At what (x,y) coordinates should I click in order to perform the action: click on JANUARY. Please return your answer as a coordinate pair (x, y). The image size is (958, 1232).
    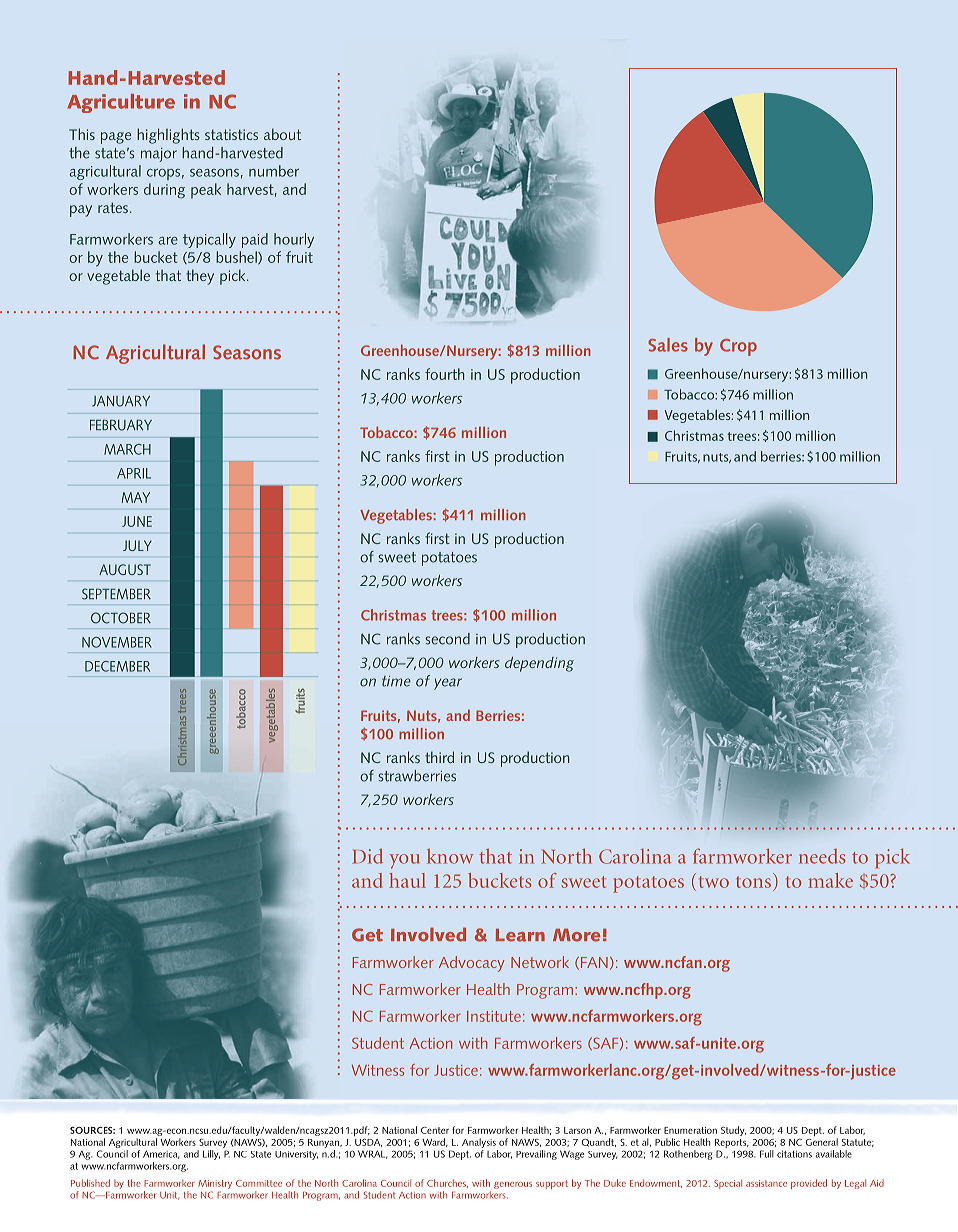
    Looking at the image, I should click on (121, 401).
